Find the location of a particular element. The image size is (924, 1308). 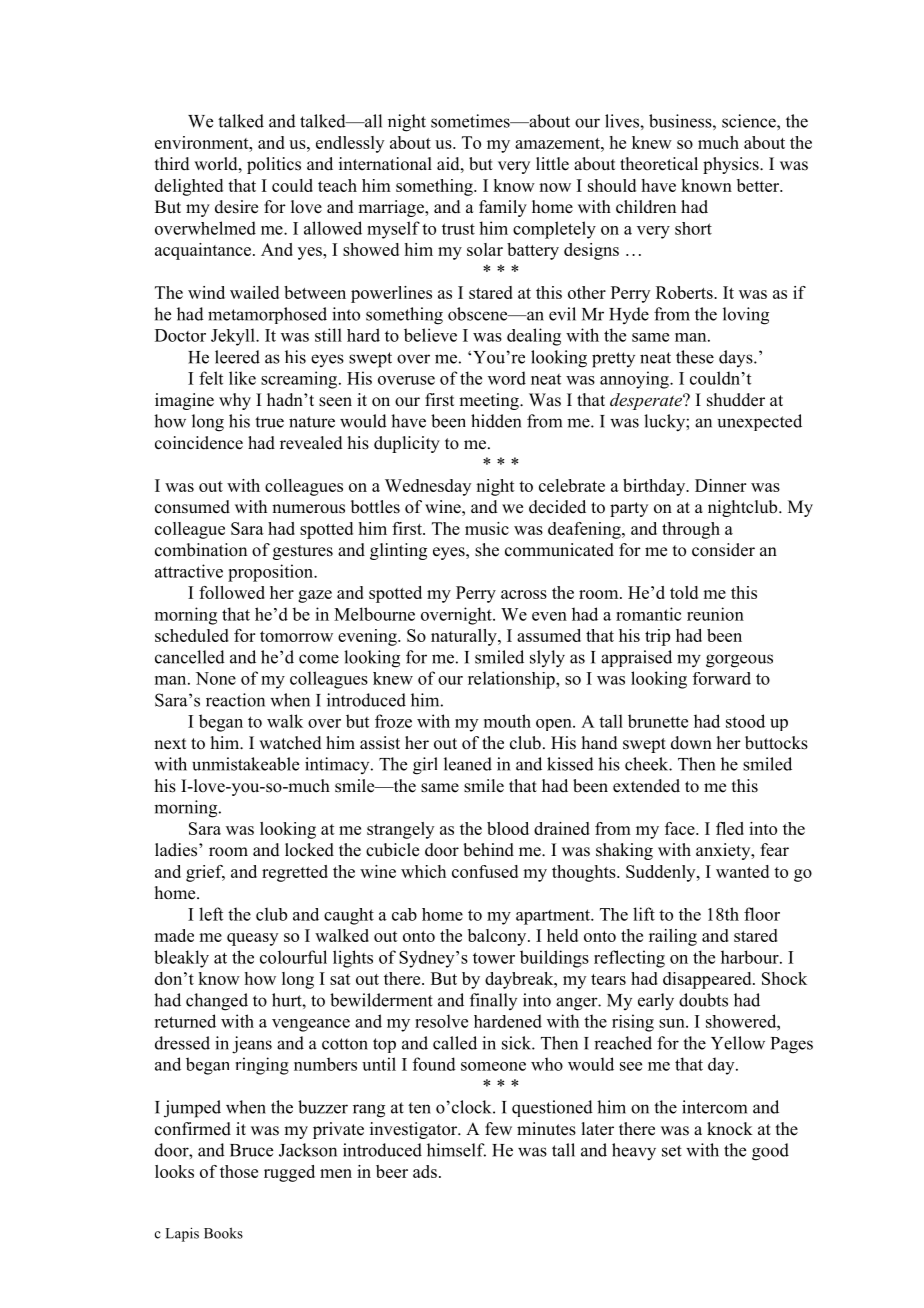

physics is located at coordinates (732, 165).
